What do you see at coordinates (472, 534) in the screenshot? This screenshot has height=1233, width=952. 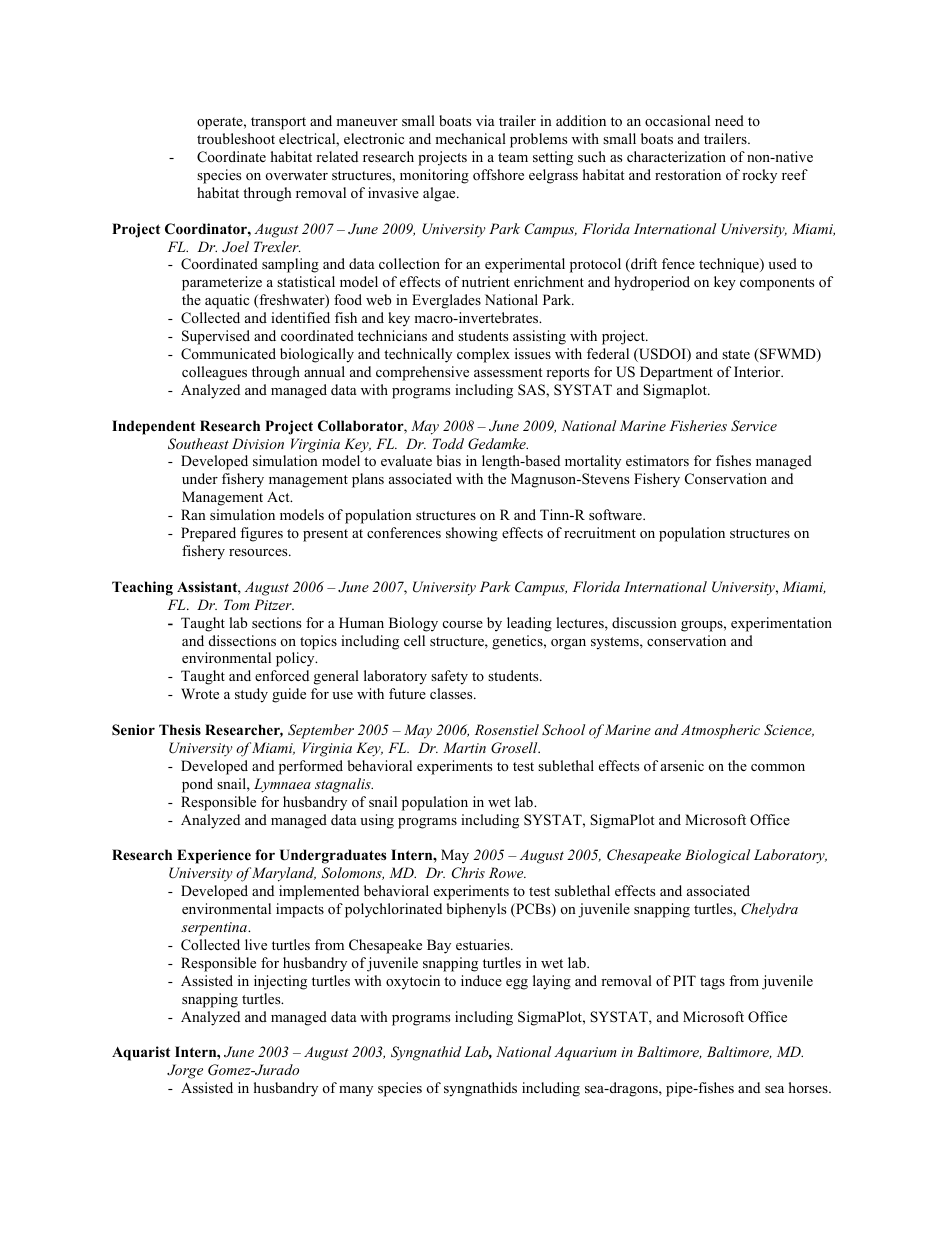 I see `showing` at bounding box center [472, 534].
